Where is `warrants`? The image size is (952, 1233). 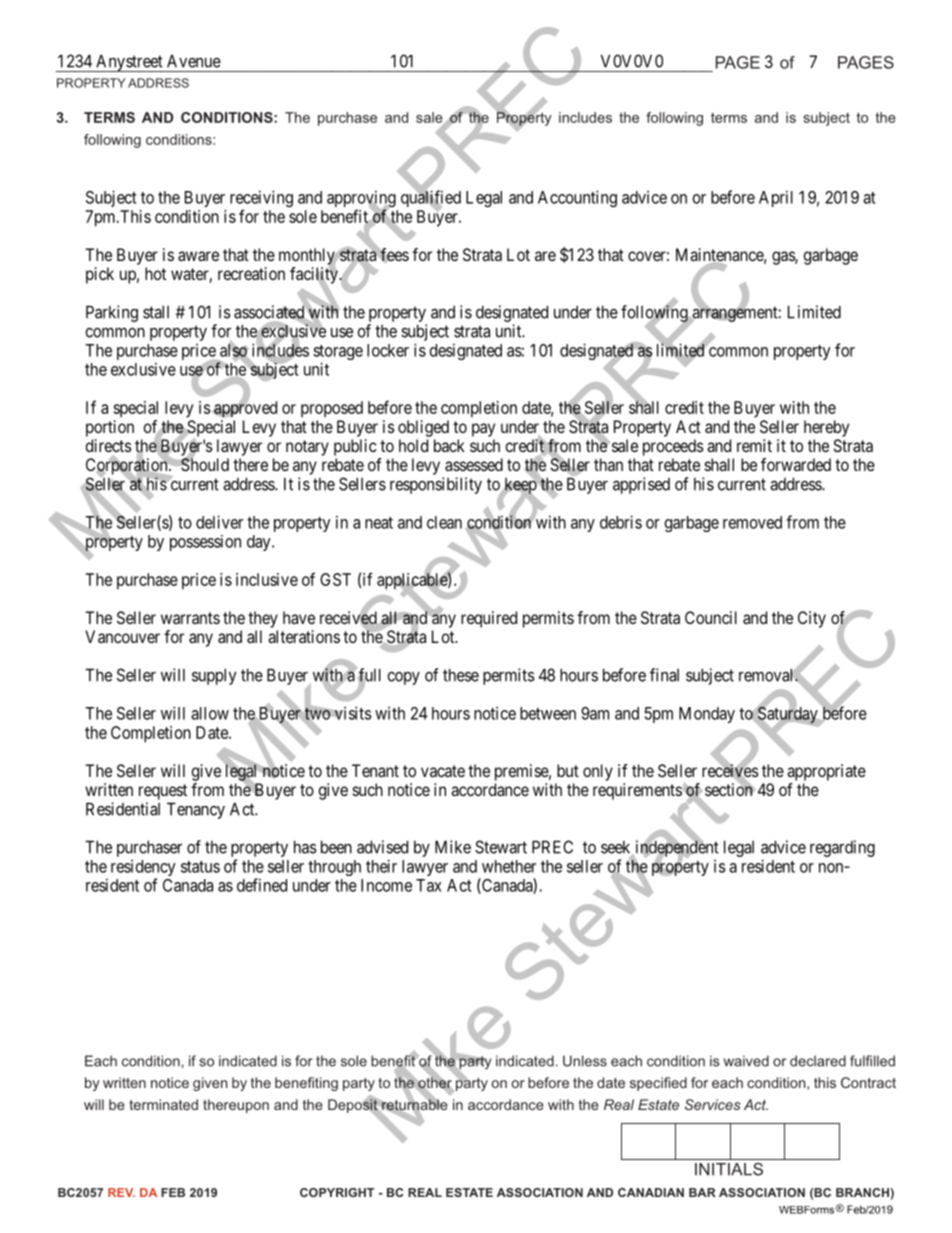
warrants is located at coordinates (190, 618).
